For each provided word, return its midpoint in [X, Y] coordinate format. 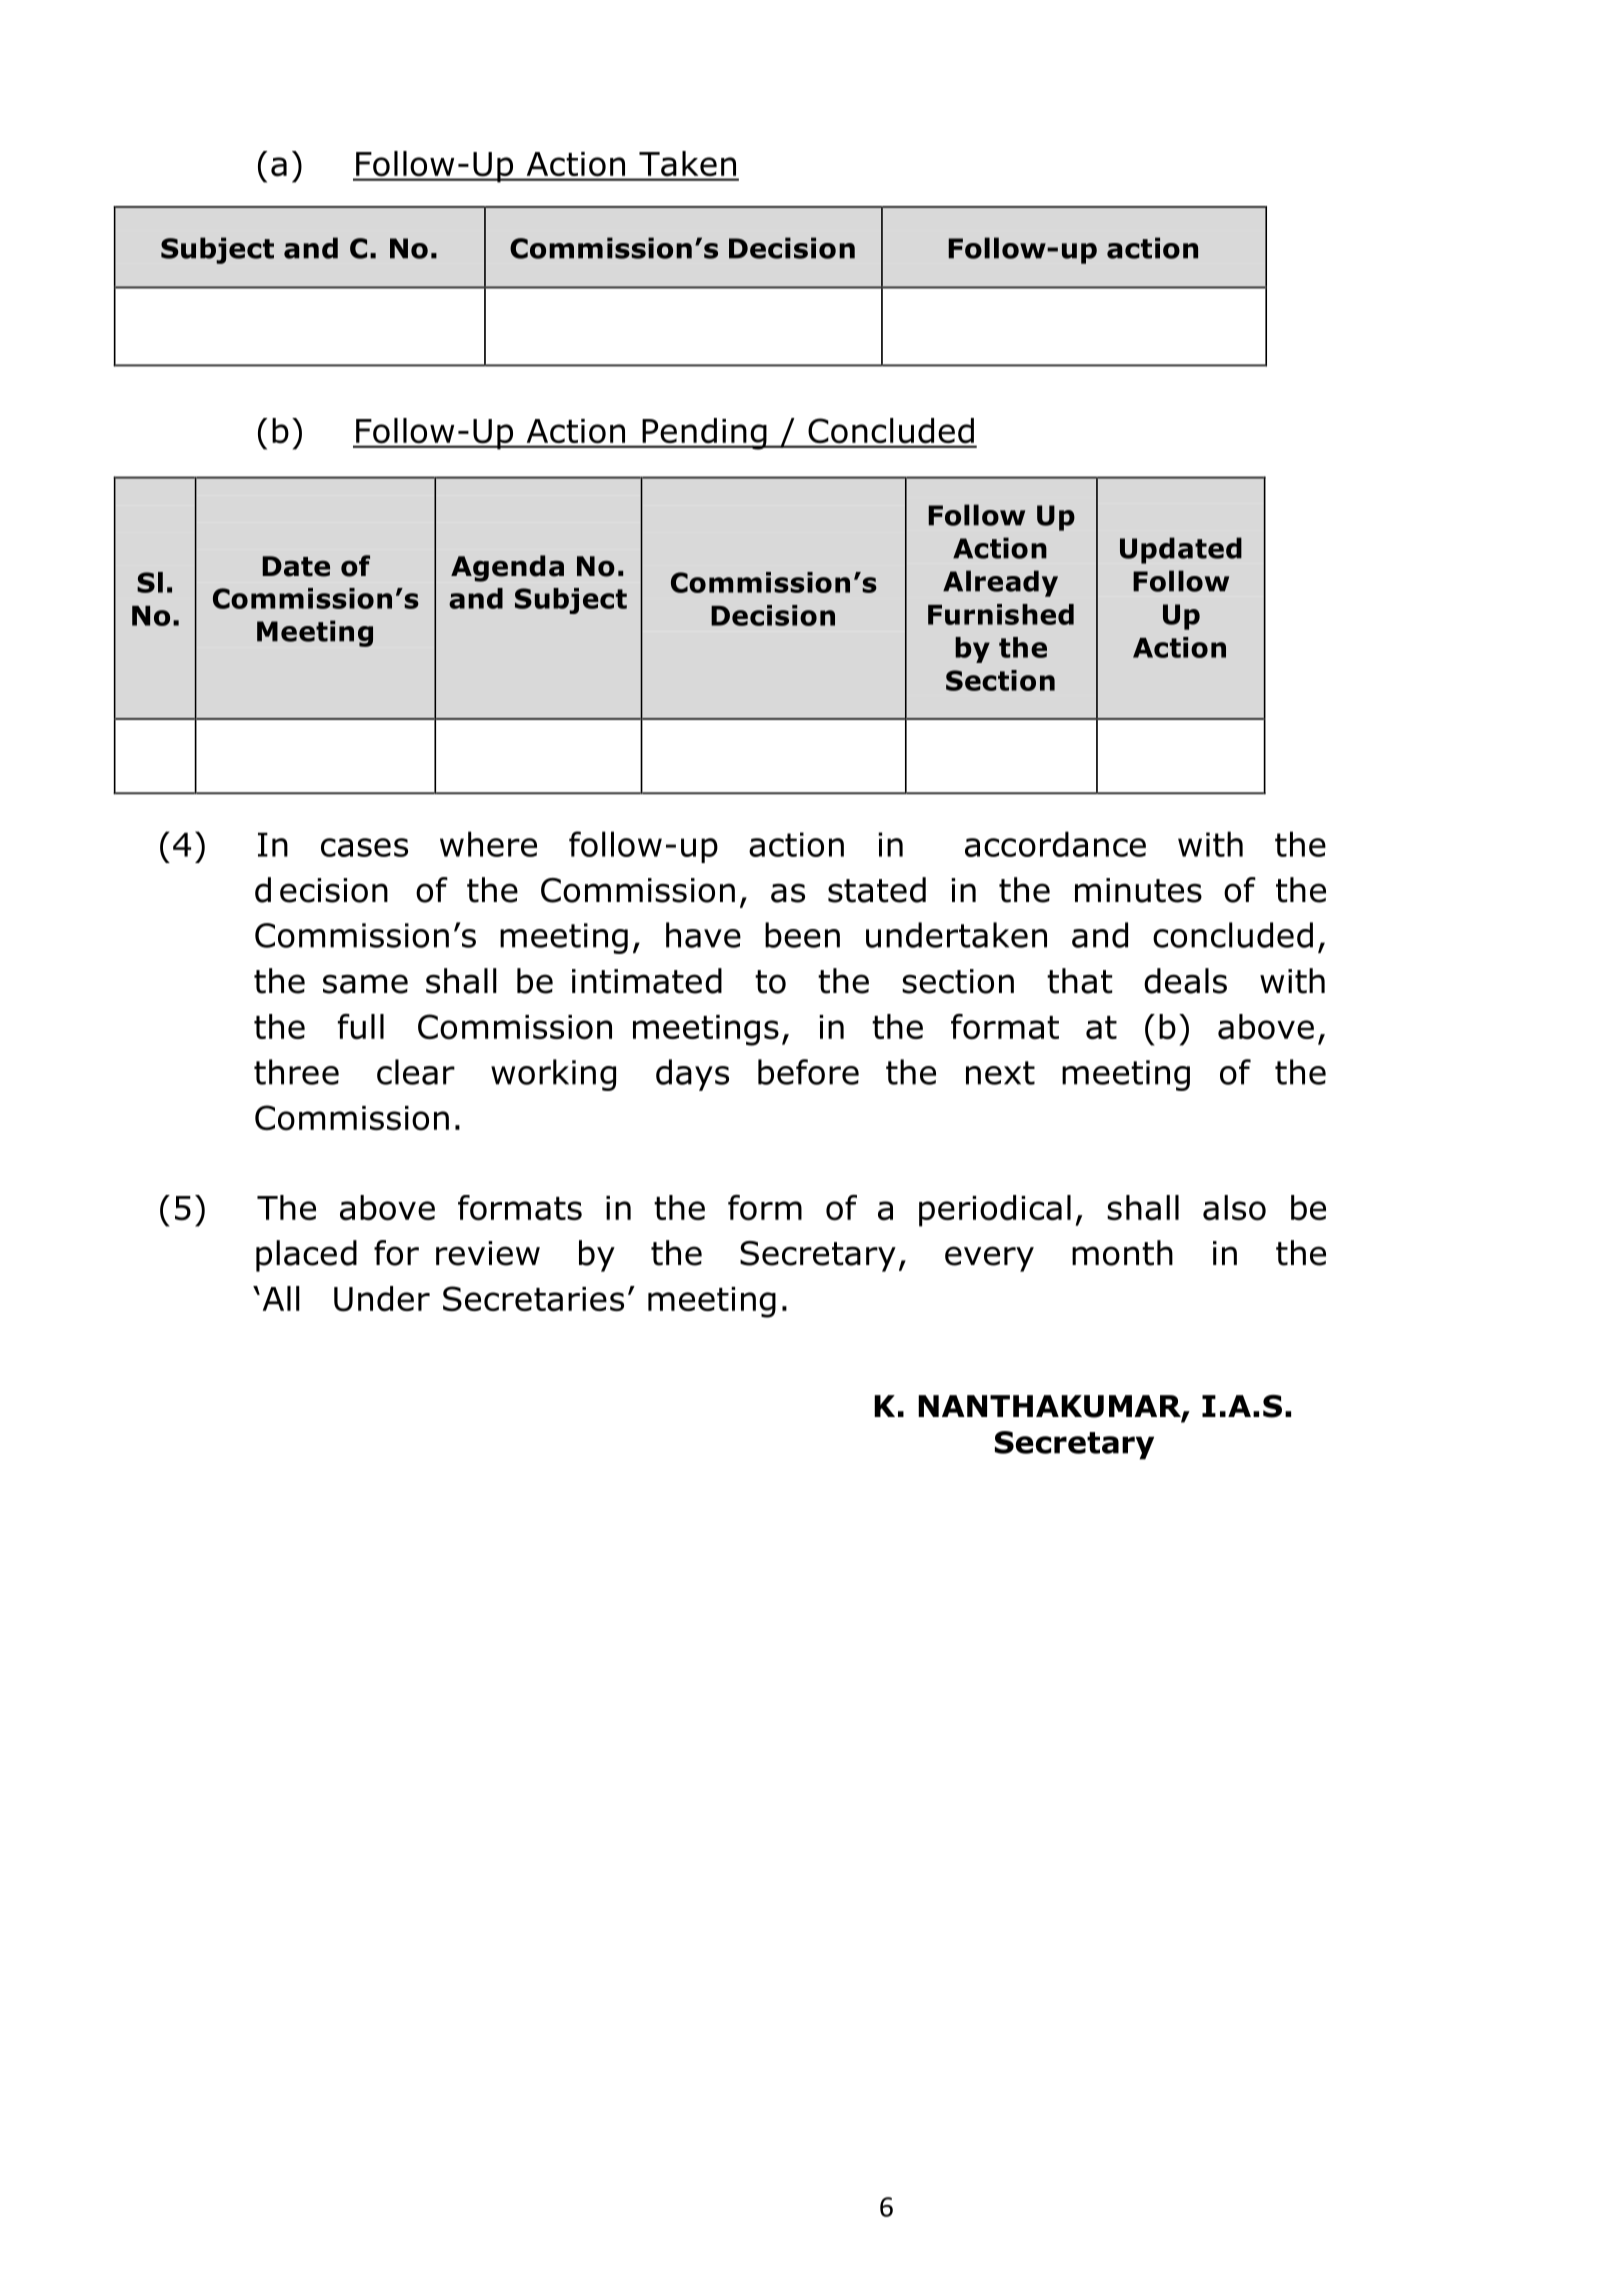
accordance [1055, 844]
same [365, 984]
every [989, 1259]
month [1122, 1253]
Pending [704, 434]
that [1079, 981]
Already [1000, 583]
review [488, 1253]
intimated [647, 981]
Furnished [1001, 614]
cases [364, 847]
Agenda [507, 568]
